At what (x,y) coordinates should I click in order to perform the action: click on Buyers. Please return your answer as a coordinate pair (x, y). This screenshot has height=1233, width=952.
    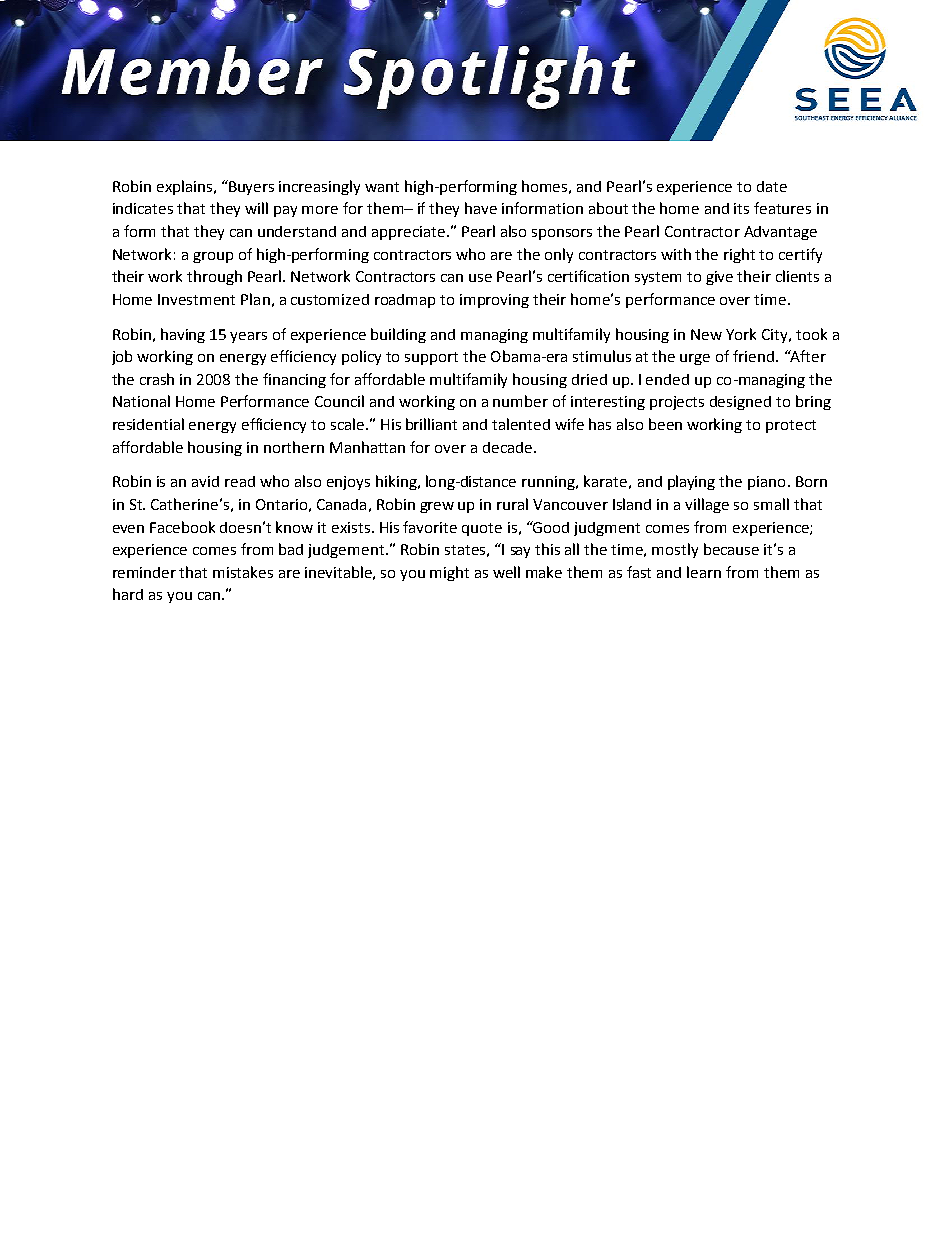
    Looking at the image, I should click on (250, 187).
